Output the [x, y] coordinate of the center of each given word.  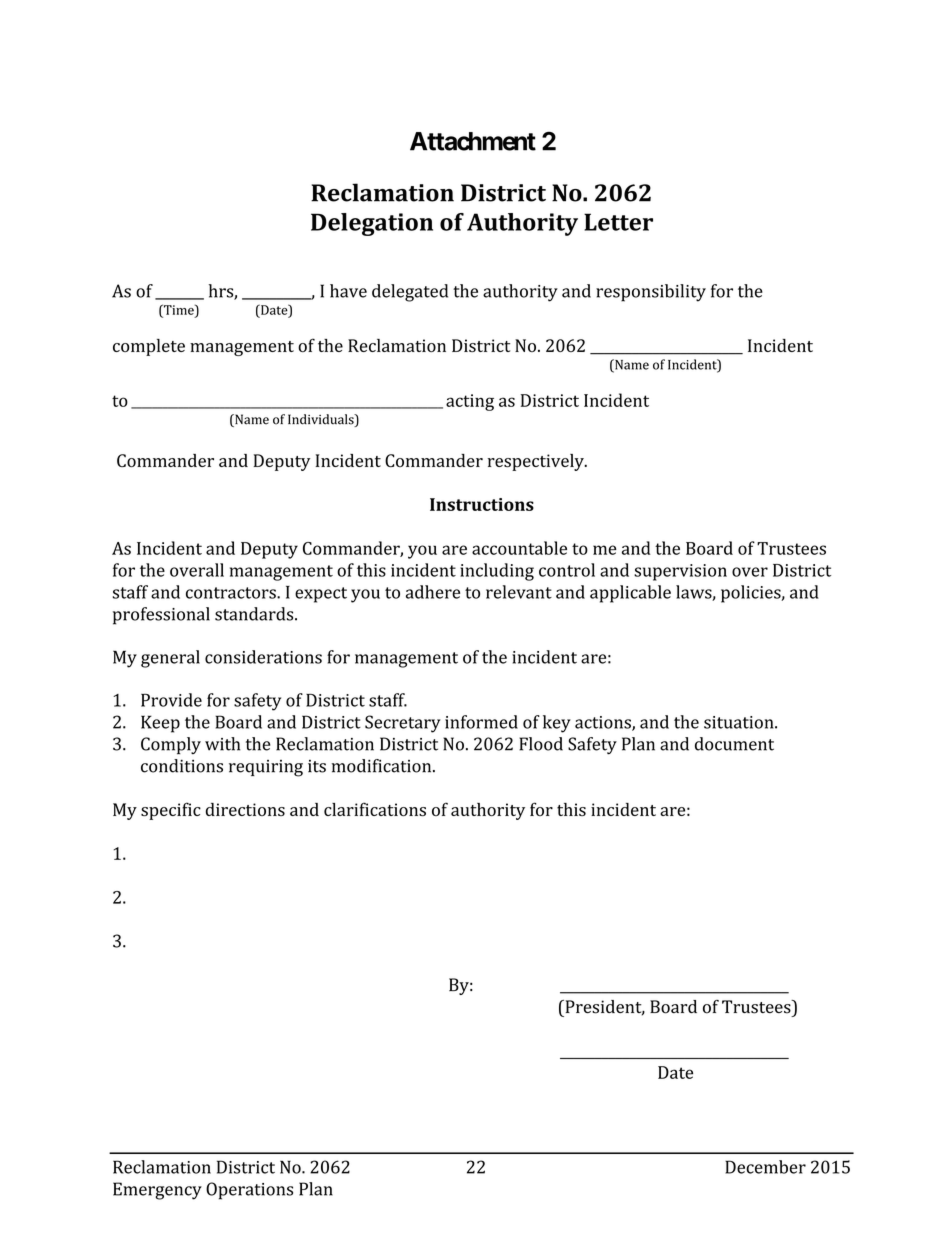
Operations [249, 1191]
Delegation [372, 224]
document [734, 744]
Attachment [473, 141]
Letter [618, 222]
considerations [263, 657]
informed [481, 722]
